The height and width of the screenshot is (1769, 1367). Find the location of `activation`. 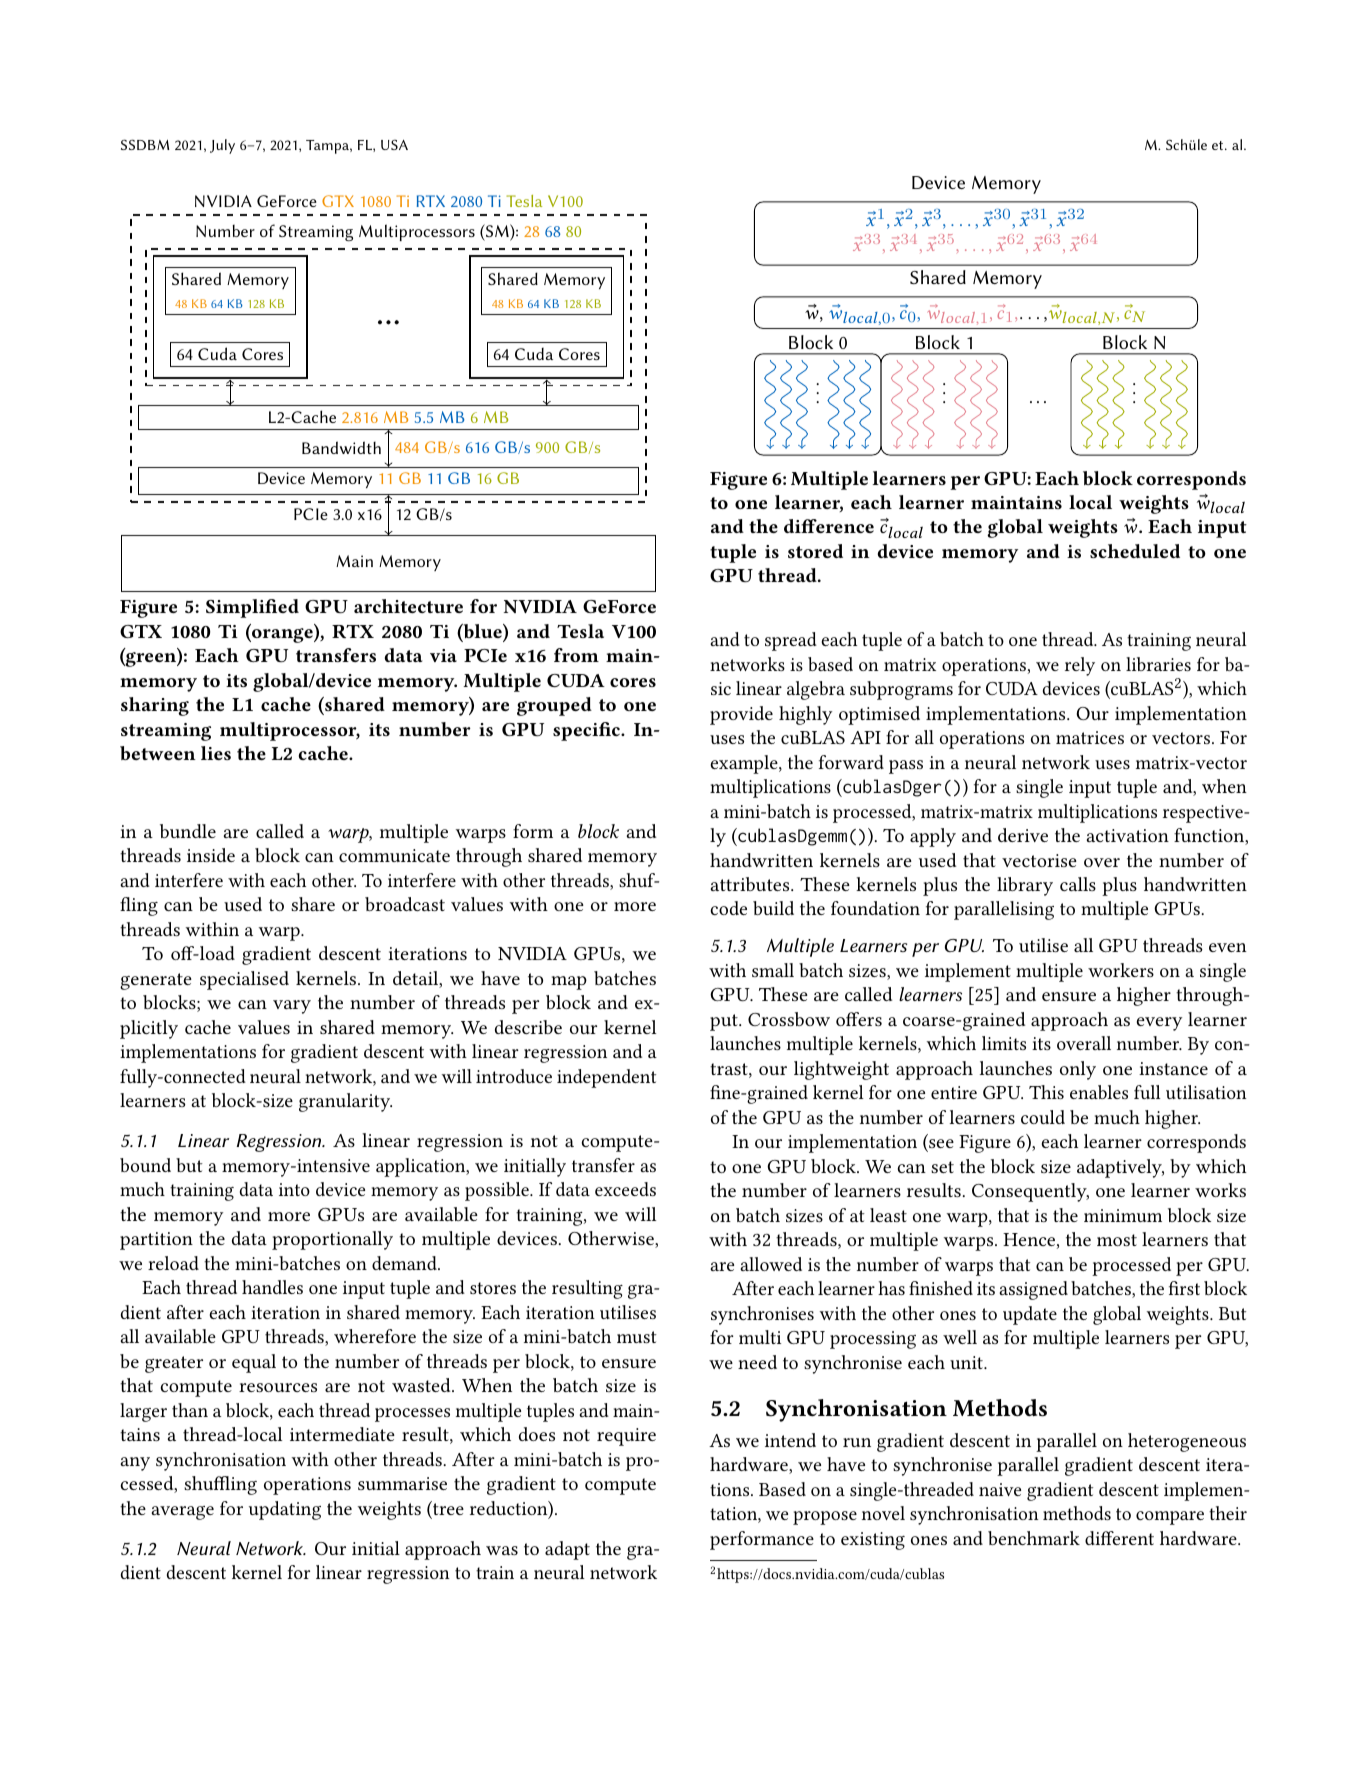

activation is located at coordinates (1128, 835).
